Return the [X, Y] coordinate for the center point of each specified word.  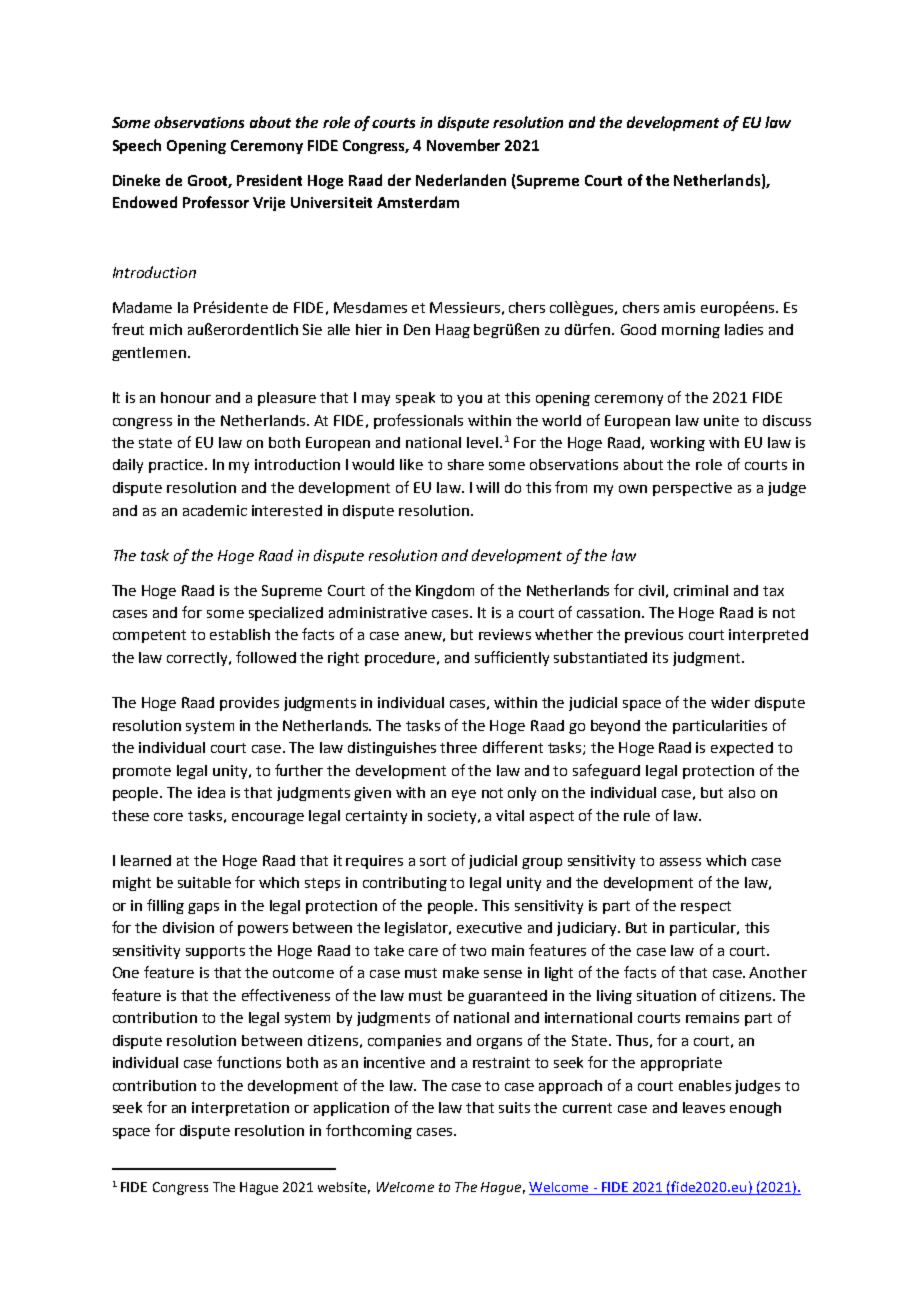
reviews [505, 634]
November [463, 145]
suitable [204, 882]
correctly [198, 659]
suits [514, 1107]
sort [433, 861]
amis [679, 307]
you [469, 400]
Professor [216, 202]
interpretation [240, 1109]
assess [680, 862]
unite [721, 420]
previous [654, 636]
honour [186, 397]
